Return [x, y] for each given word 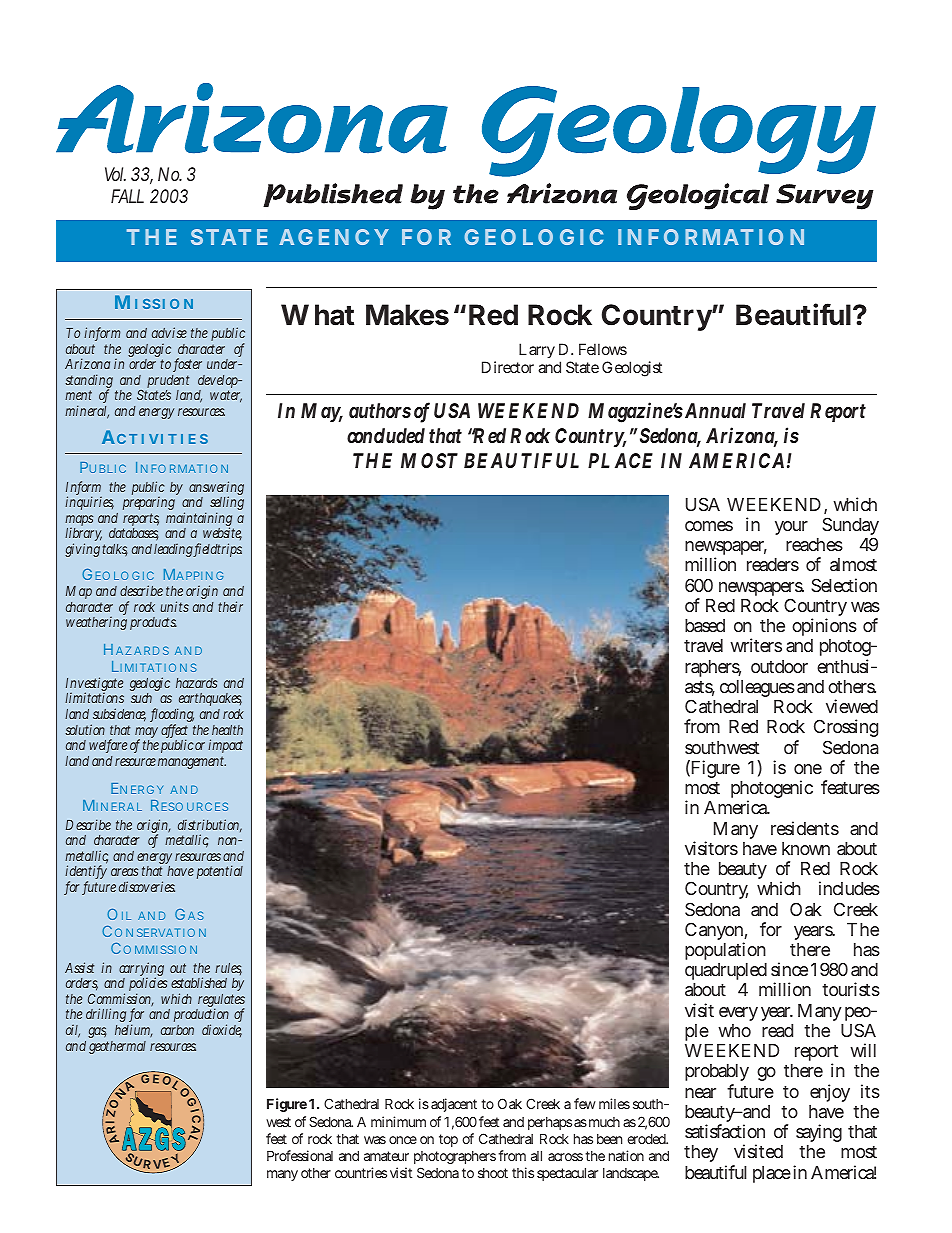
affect [174, 731]
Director [508, 367]
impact [225, 748]
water [226, 396]
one [808, 769]
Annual [715, 410]
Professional [300, 1155]
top [448, 1140]
